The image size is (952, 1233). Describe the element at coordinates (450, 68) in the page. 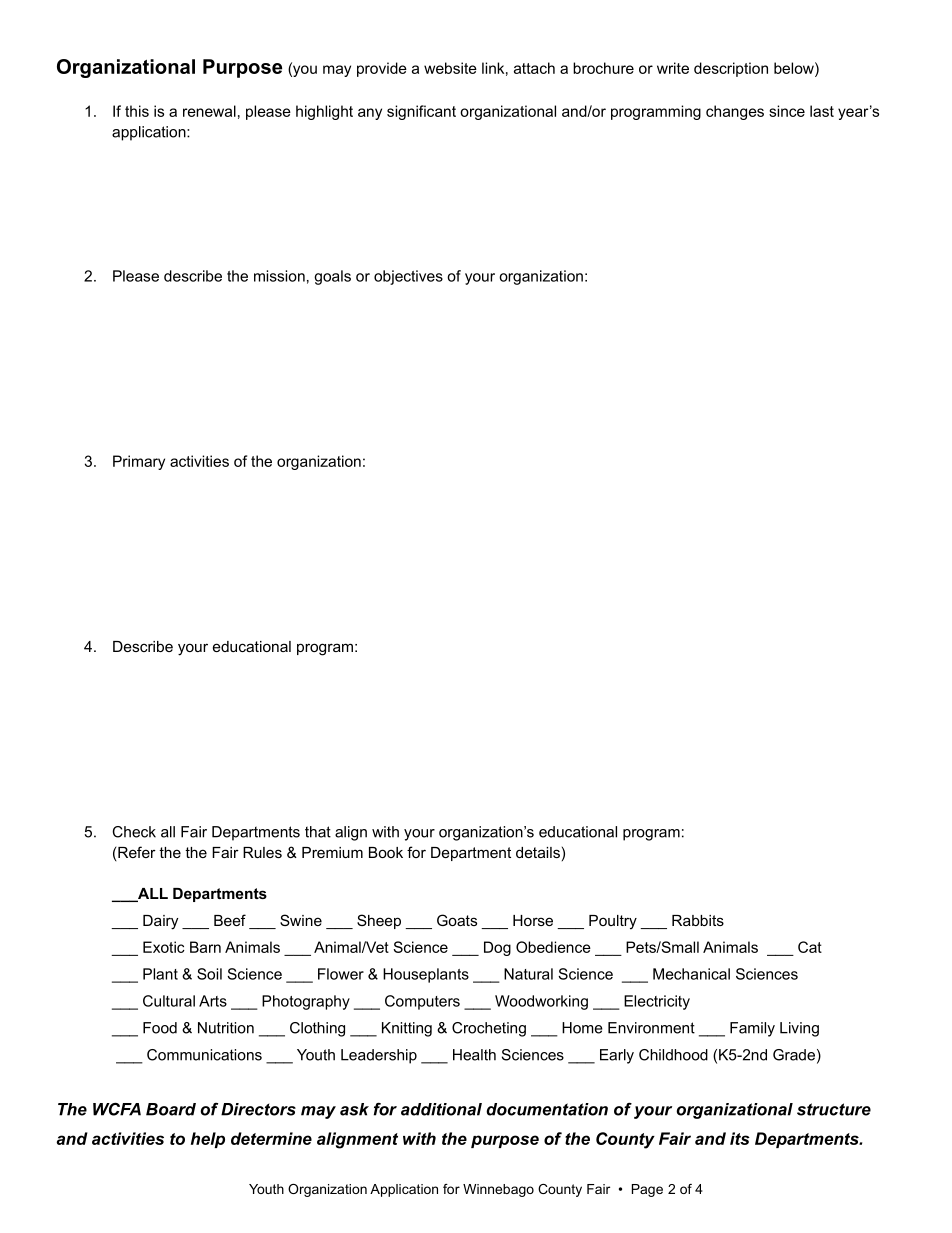

I see `website` at that location.
